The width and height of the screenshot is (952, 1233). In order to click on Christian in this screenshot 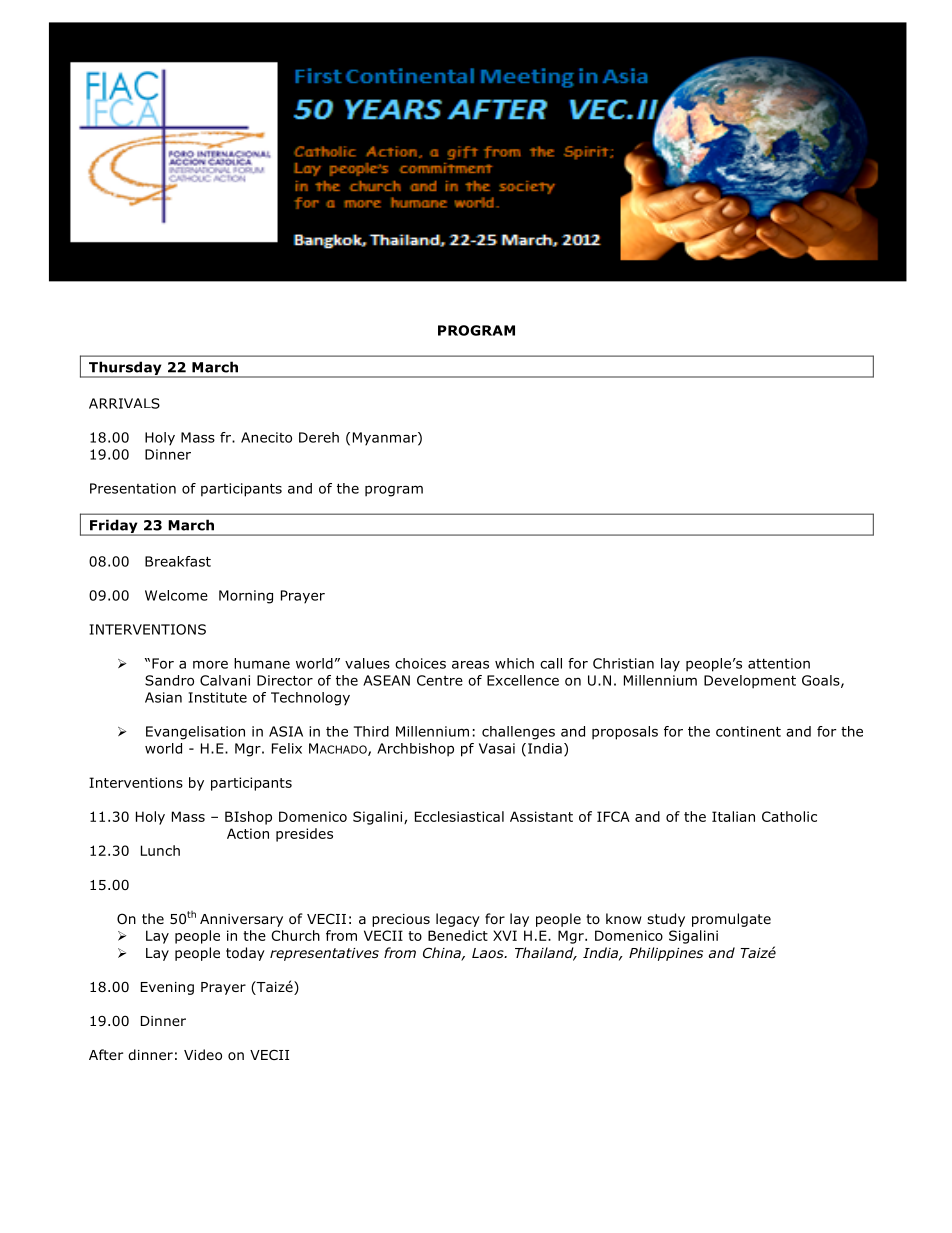, I will do `click(623, 663)`.
